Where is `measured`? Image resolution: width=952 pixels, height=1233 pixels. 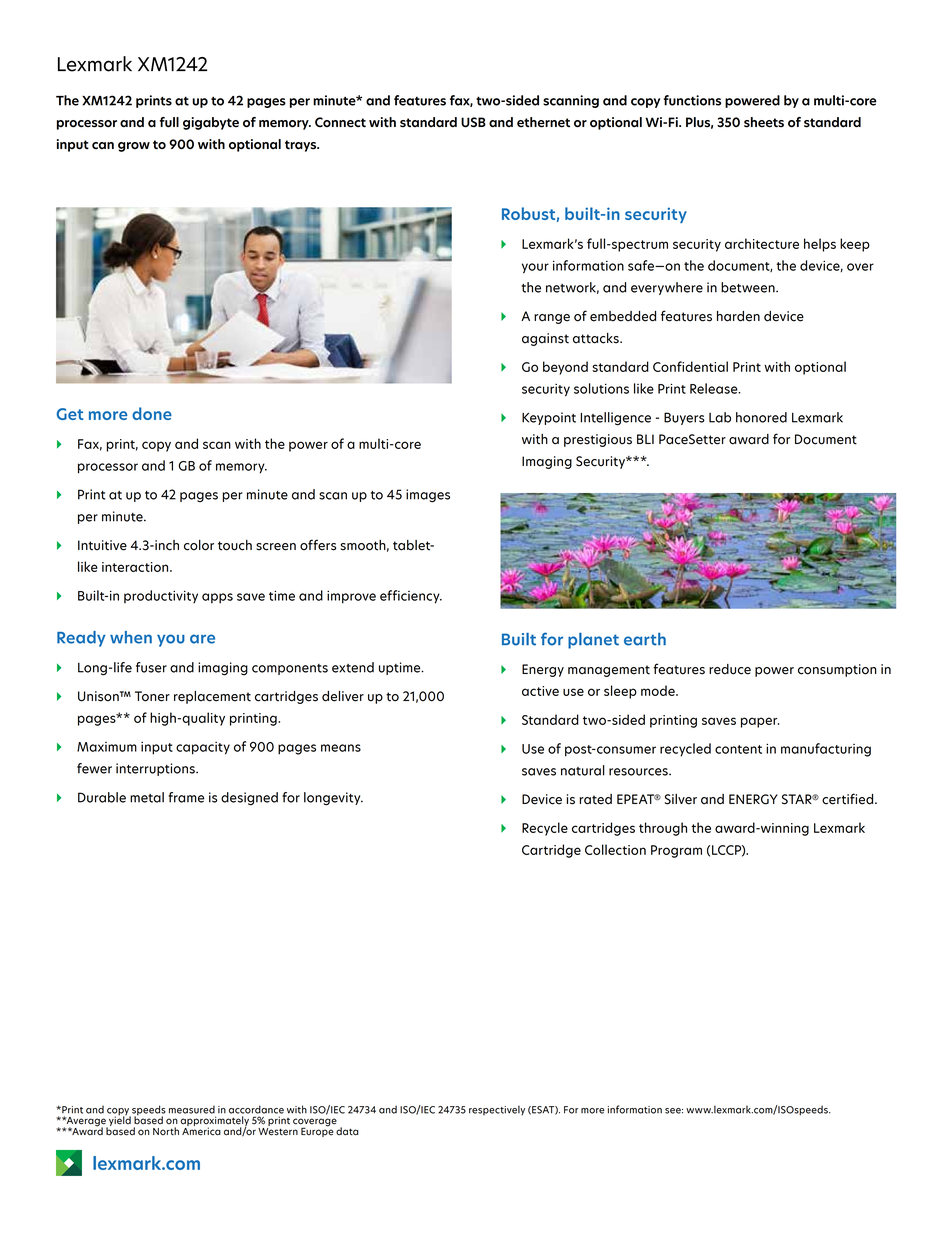
measured is located at coordinates (192, 1109).
